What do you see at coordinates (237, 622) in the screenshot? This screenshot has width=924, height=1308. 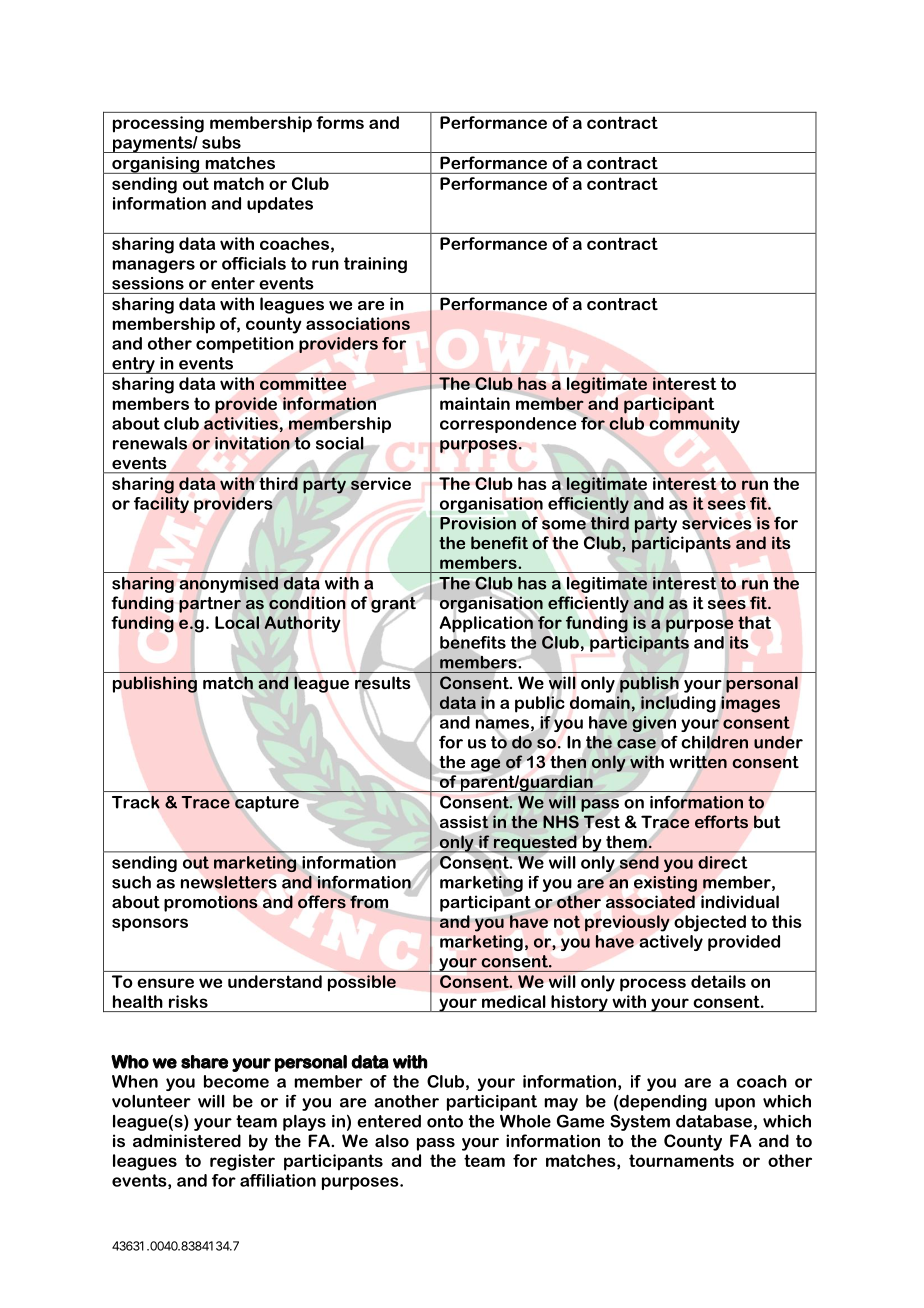 I see `Local` at bounding box center [237, 622].
